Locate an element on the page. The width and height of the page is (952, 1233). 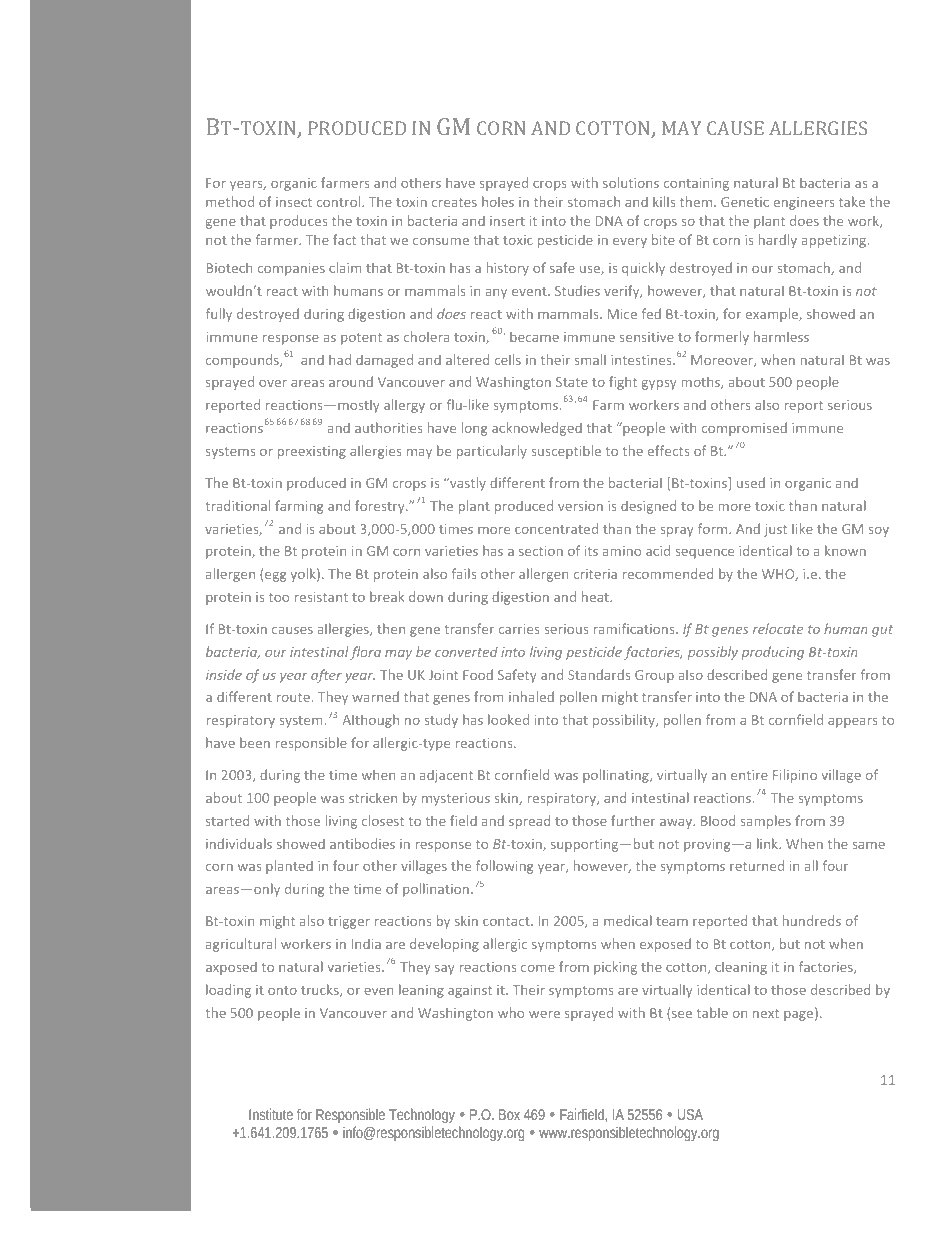
engineers is located at coordinates (804, 203).
